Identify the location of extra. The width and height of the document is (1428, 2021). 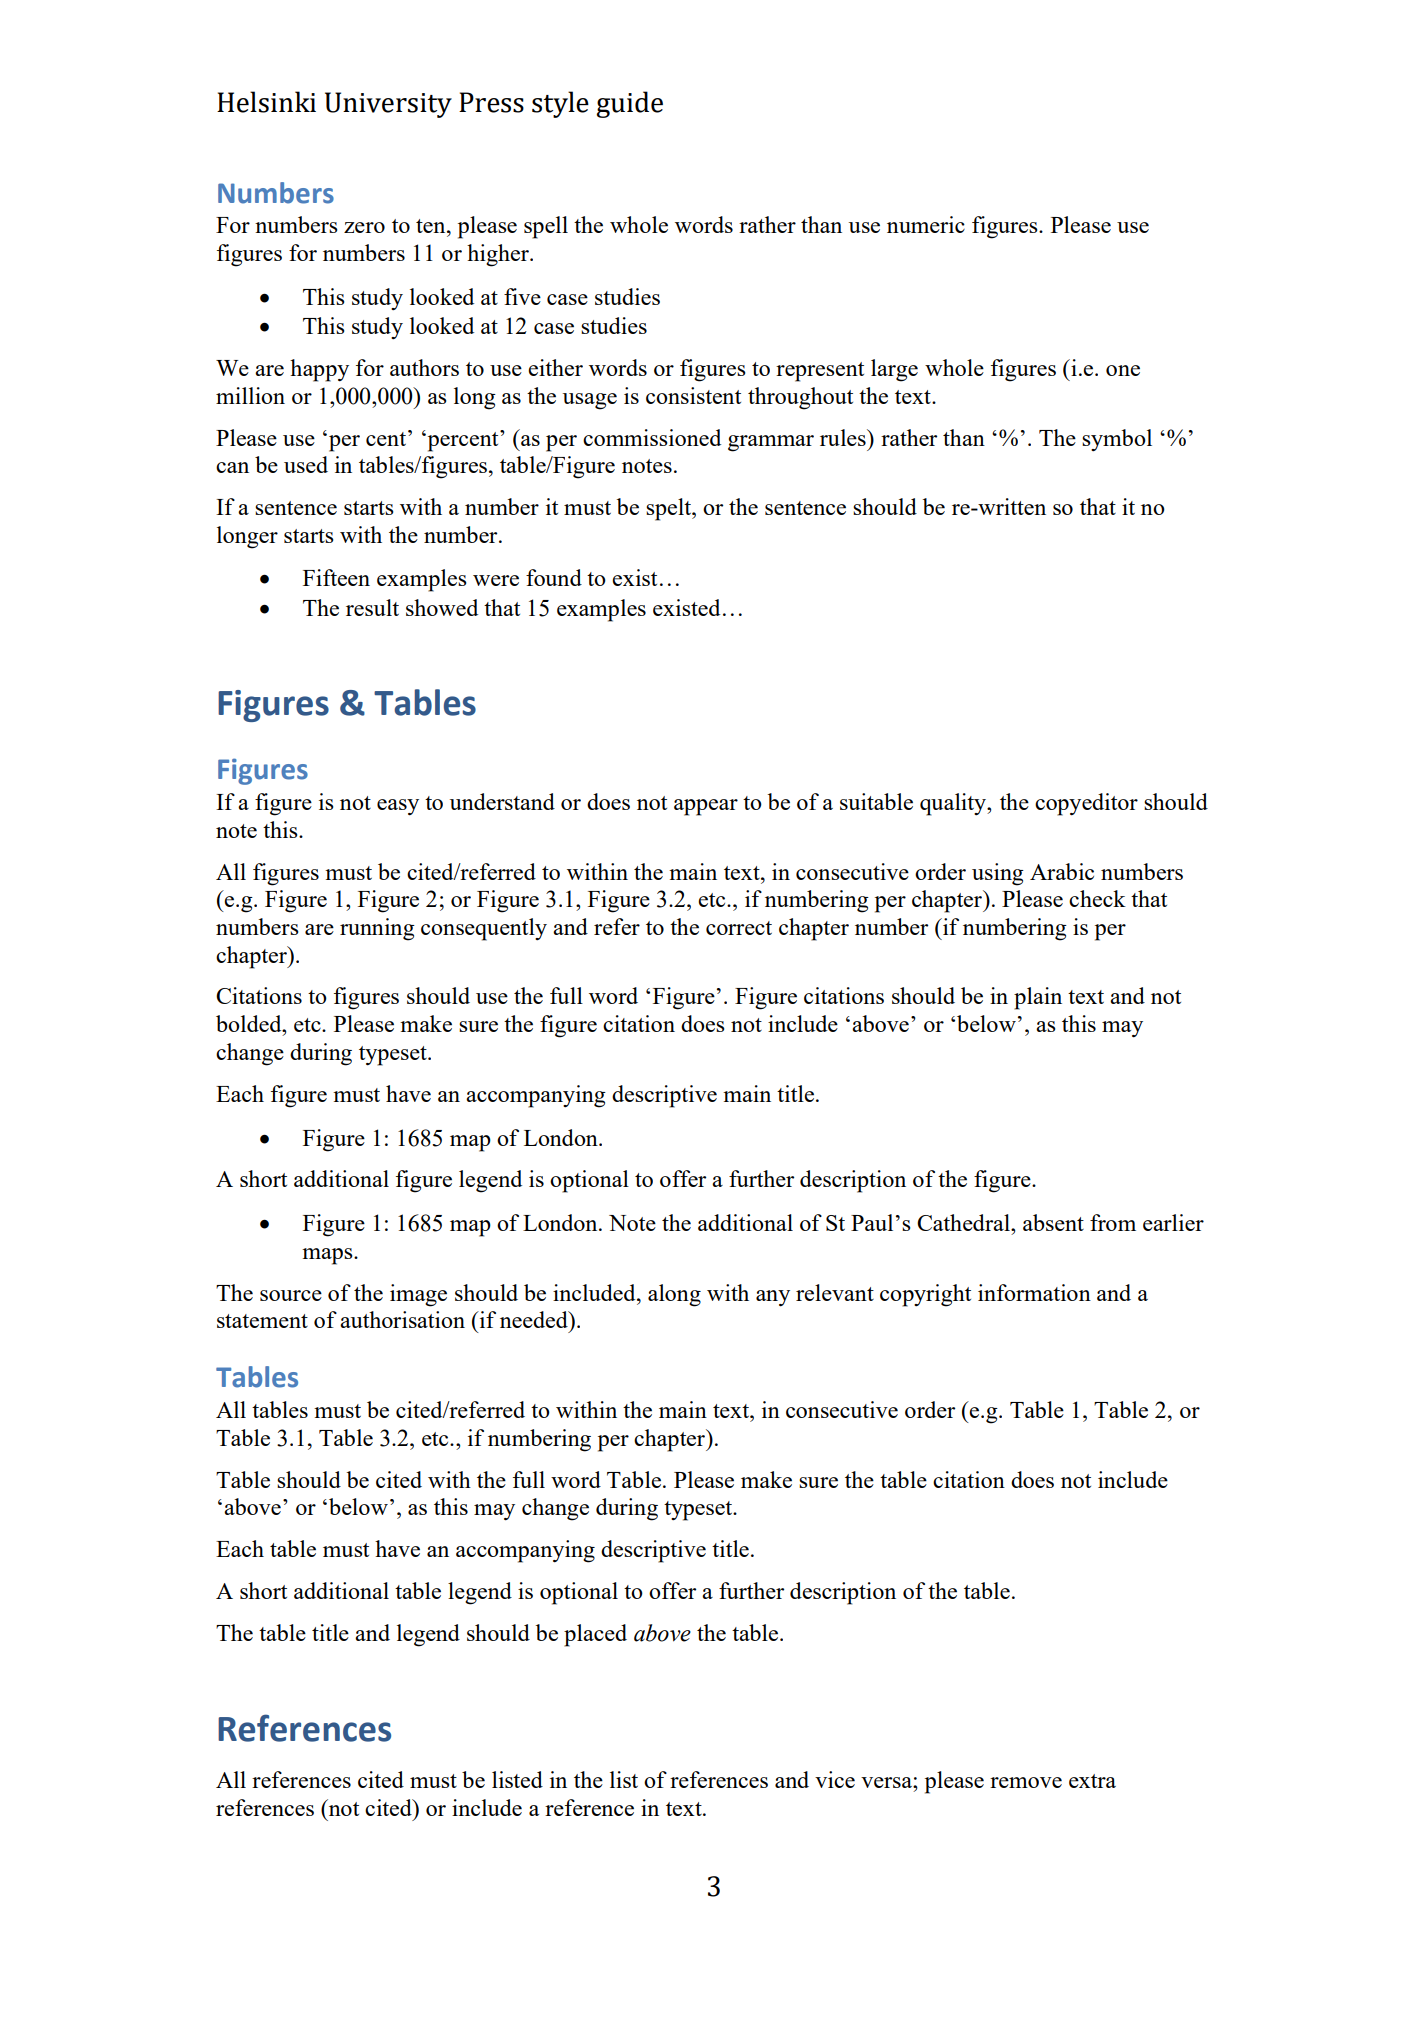
(1092, 1781).
